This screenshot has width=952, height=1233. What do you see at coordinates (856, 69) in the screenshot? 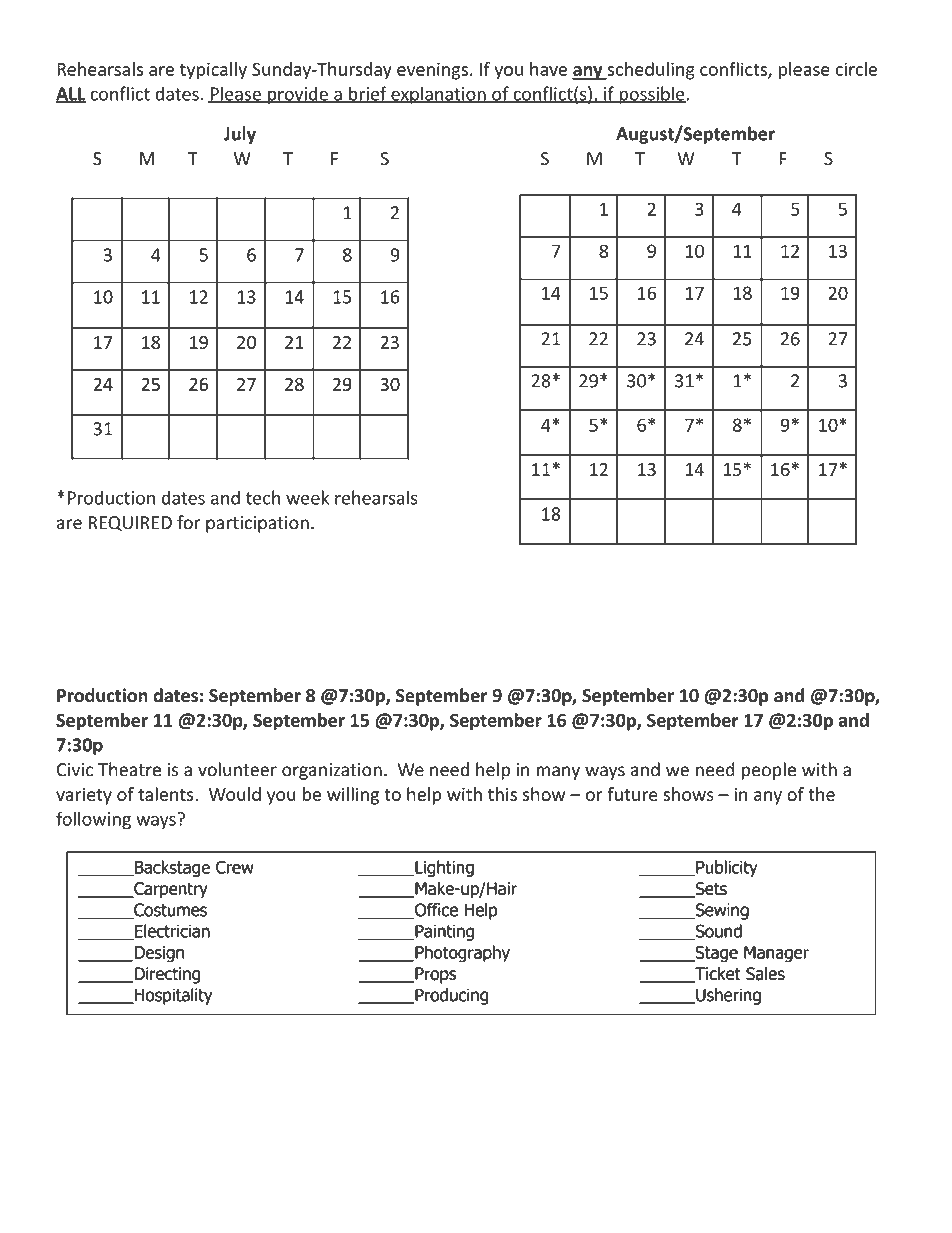
I see `circle` at bounding box center [856, 69].
